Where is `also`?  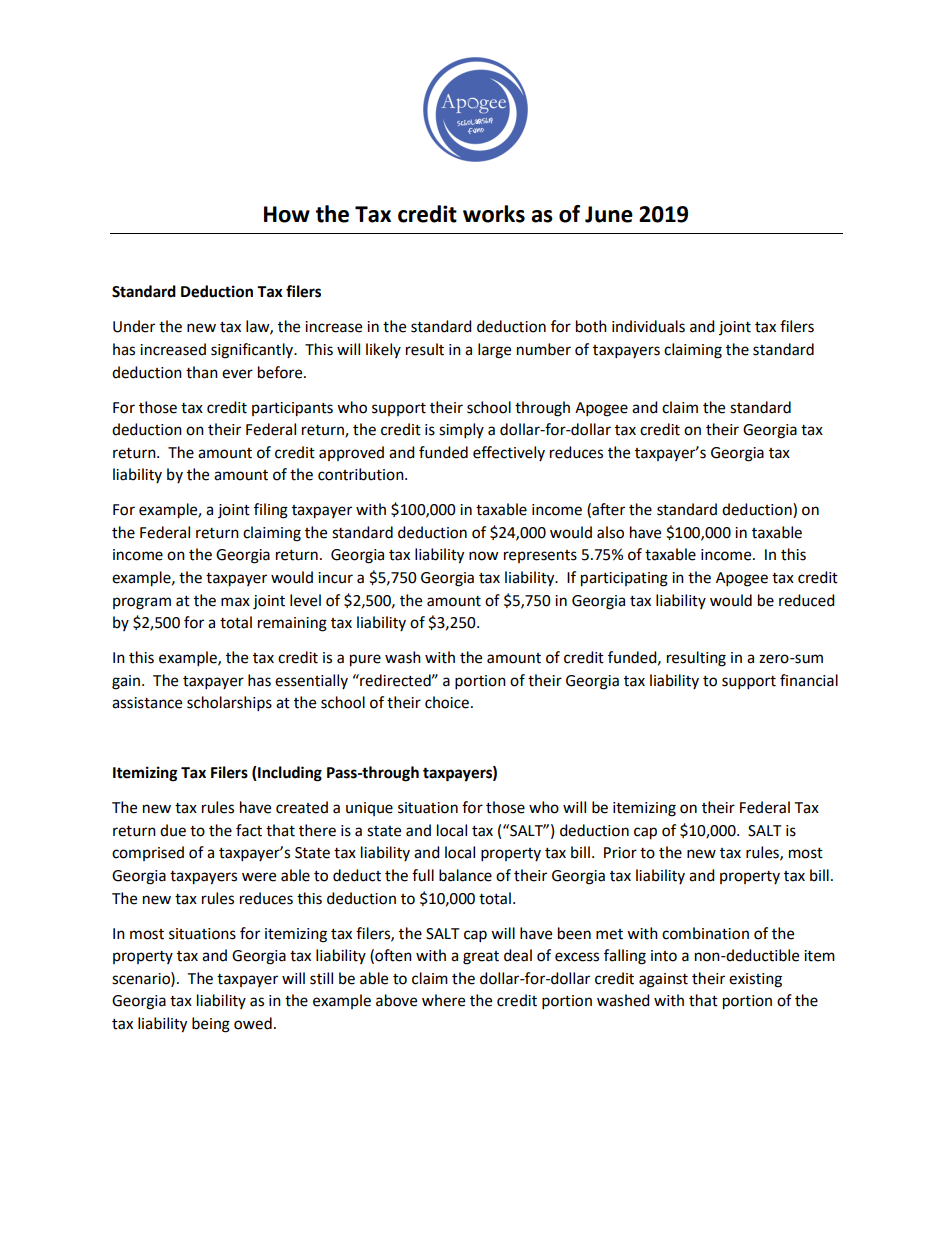 also is located at coordinates (610, 532).
